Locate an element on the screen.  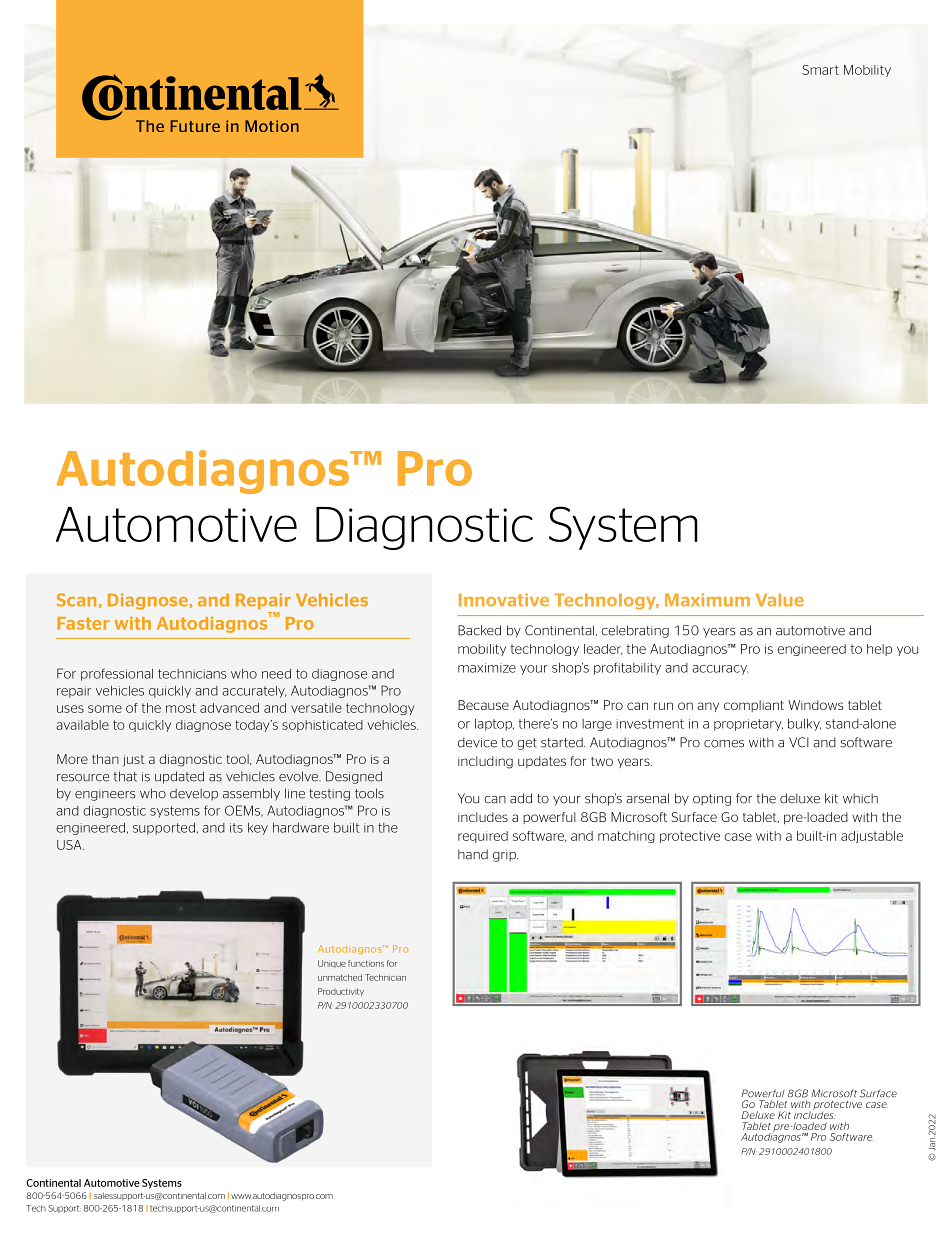
bulky is located at coordinates (804, 725).
